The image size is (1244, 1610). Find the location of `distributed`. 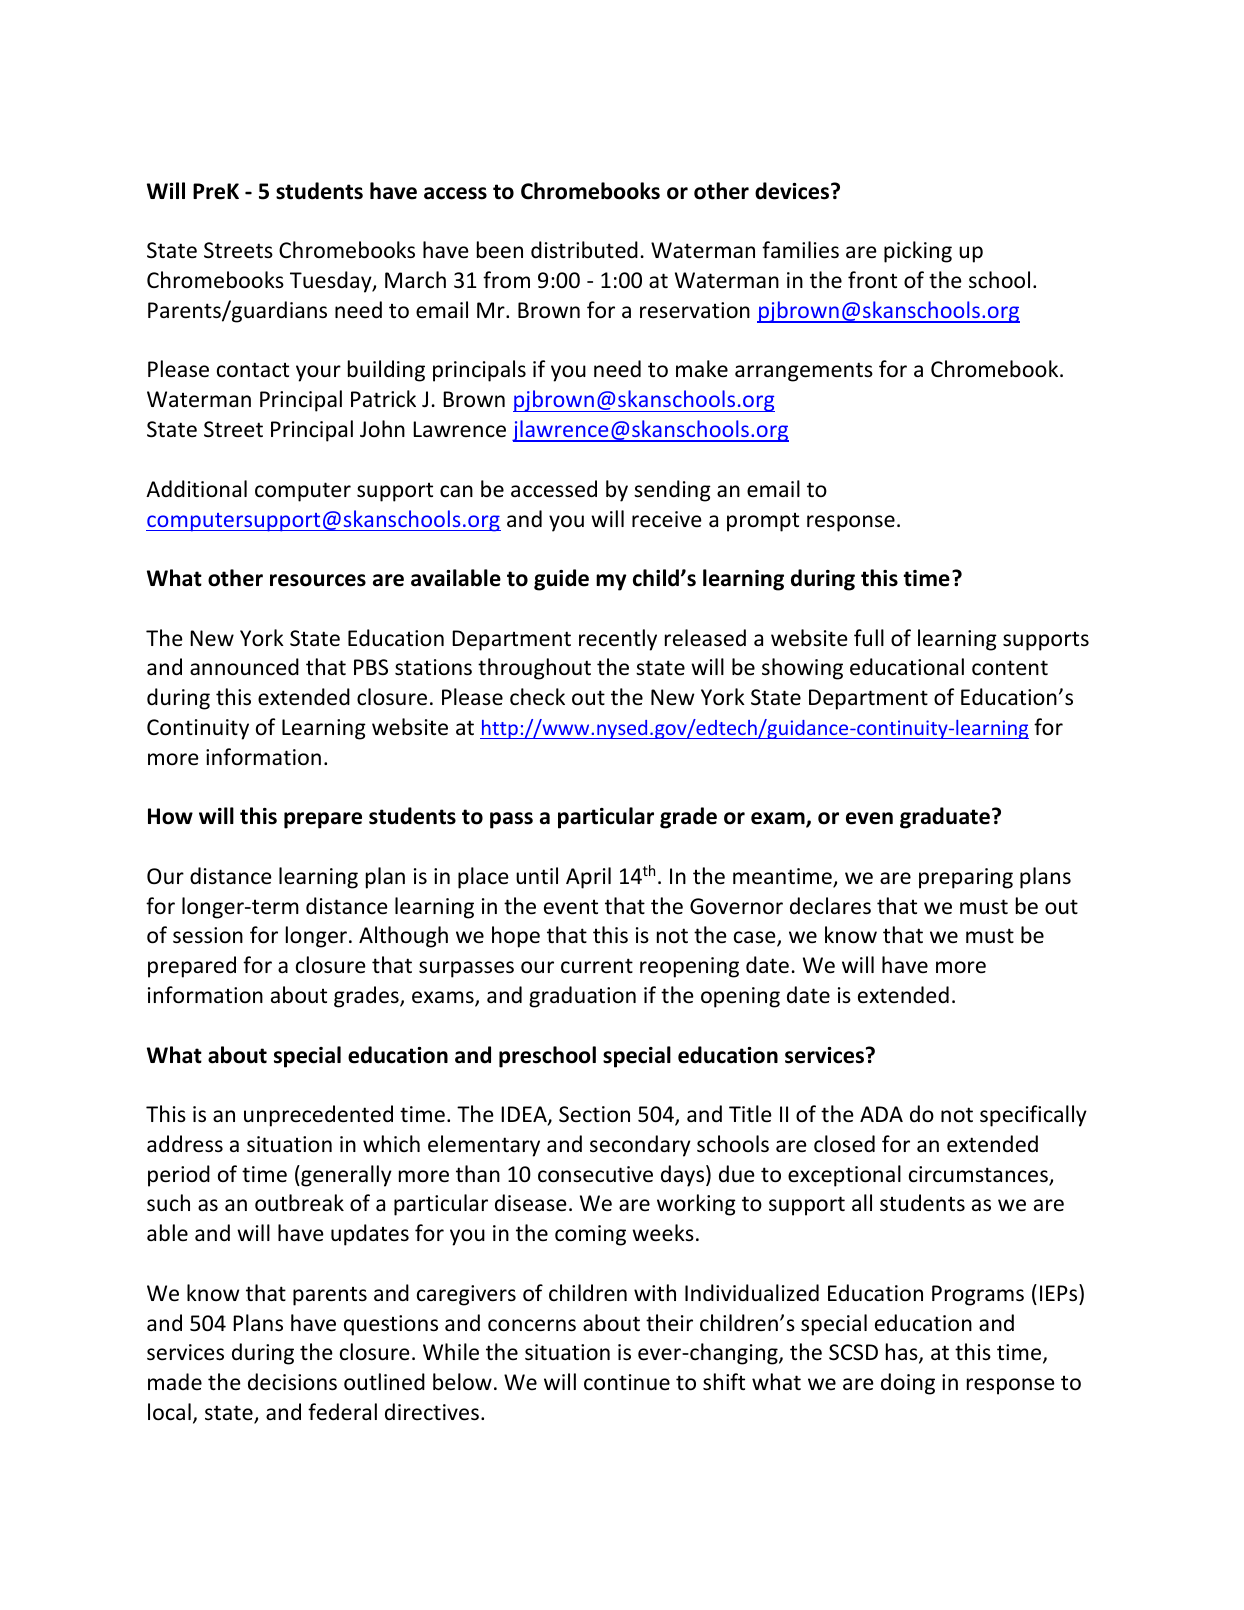

distributed is located at coordinates (584, 250).
